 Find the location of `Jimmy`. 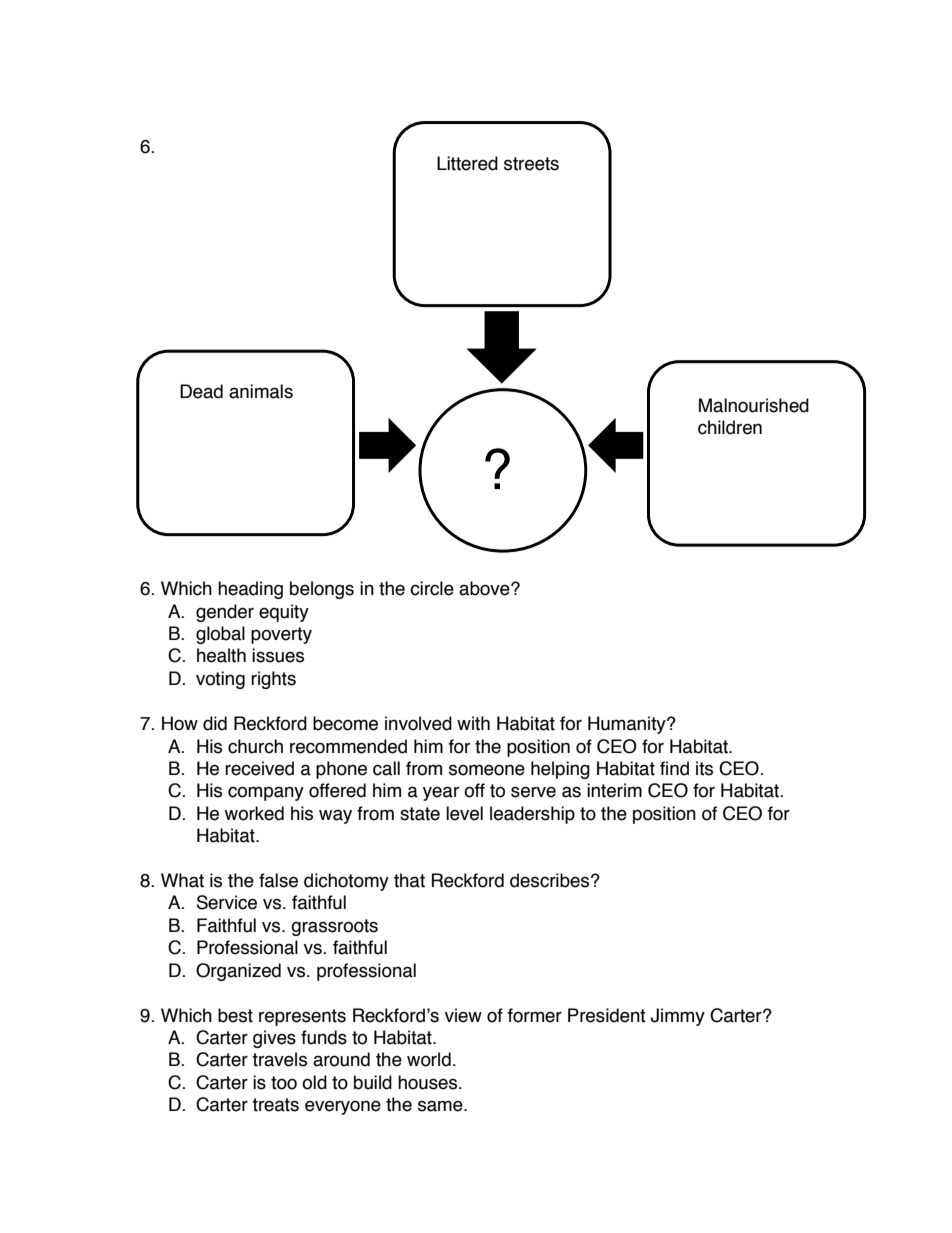

Jimmy is located at coordinates (678, 1017).
